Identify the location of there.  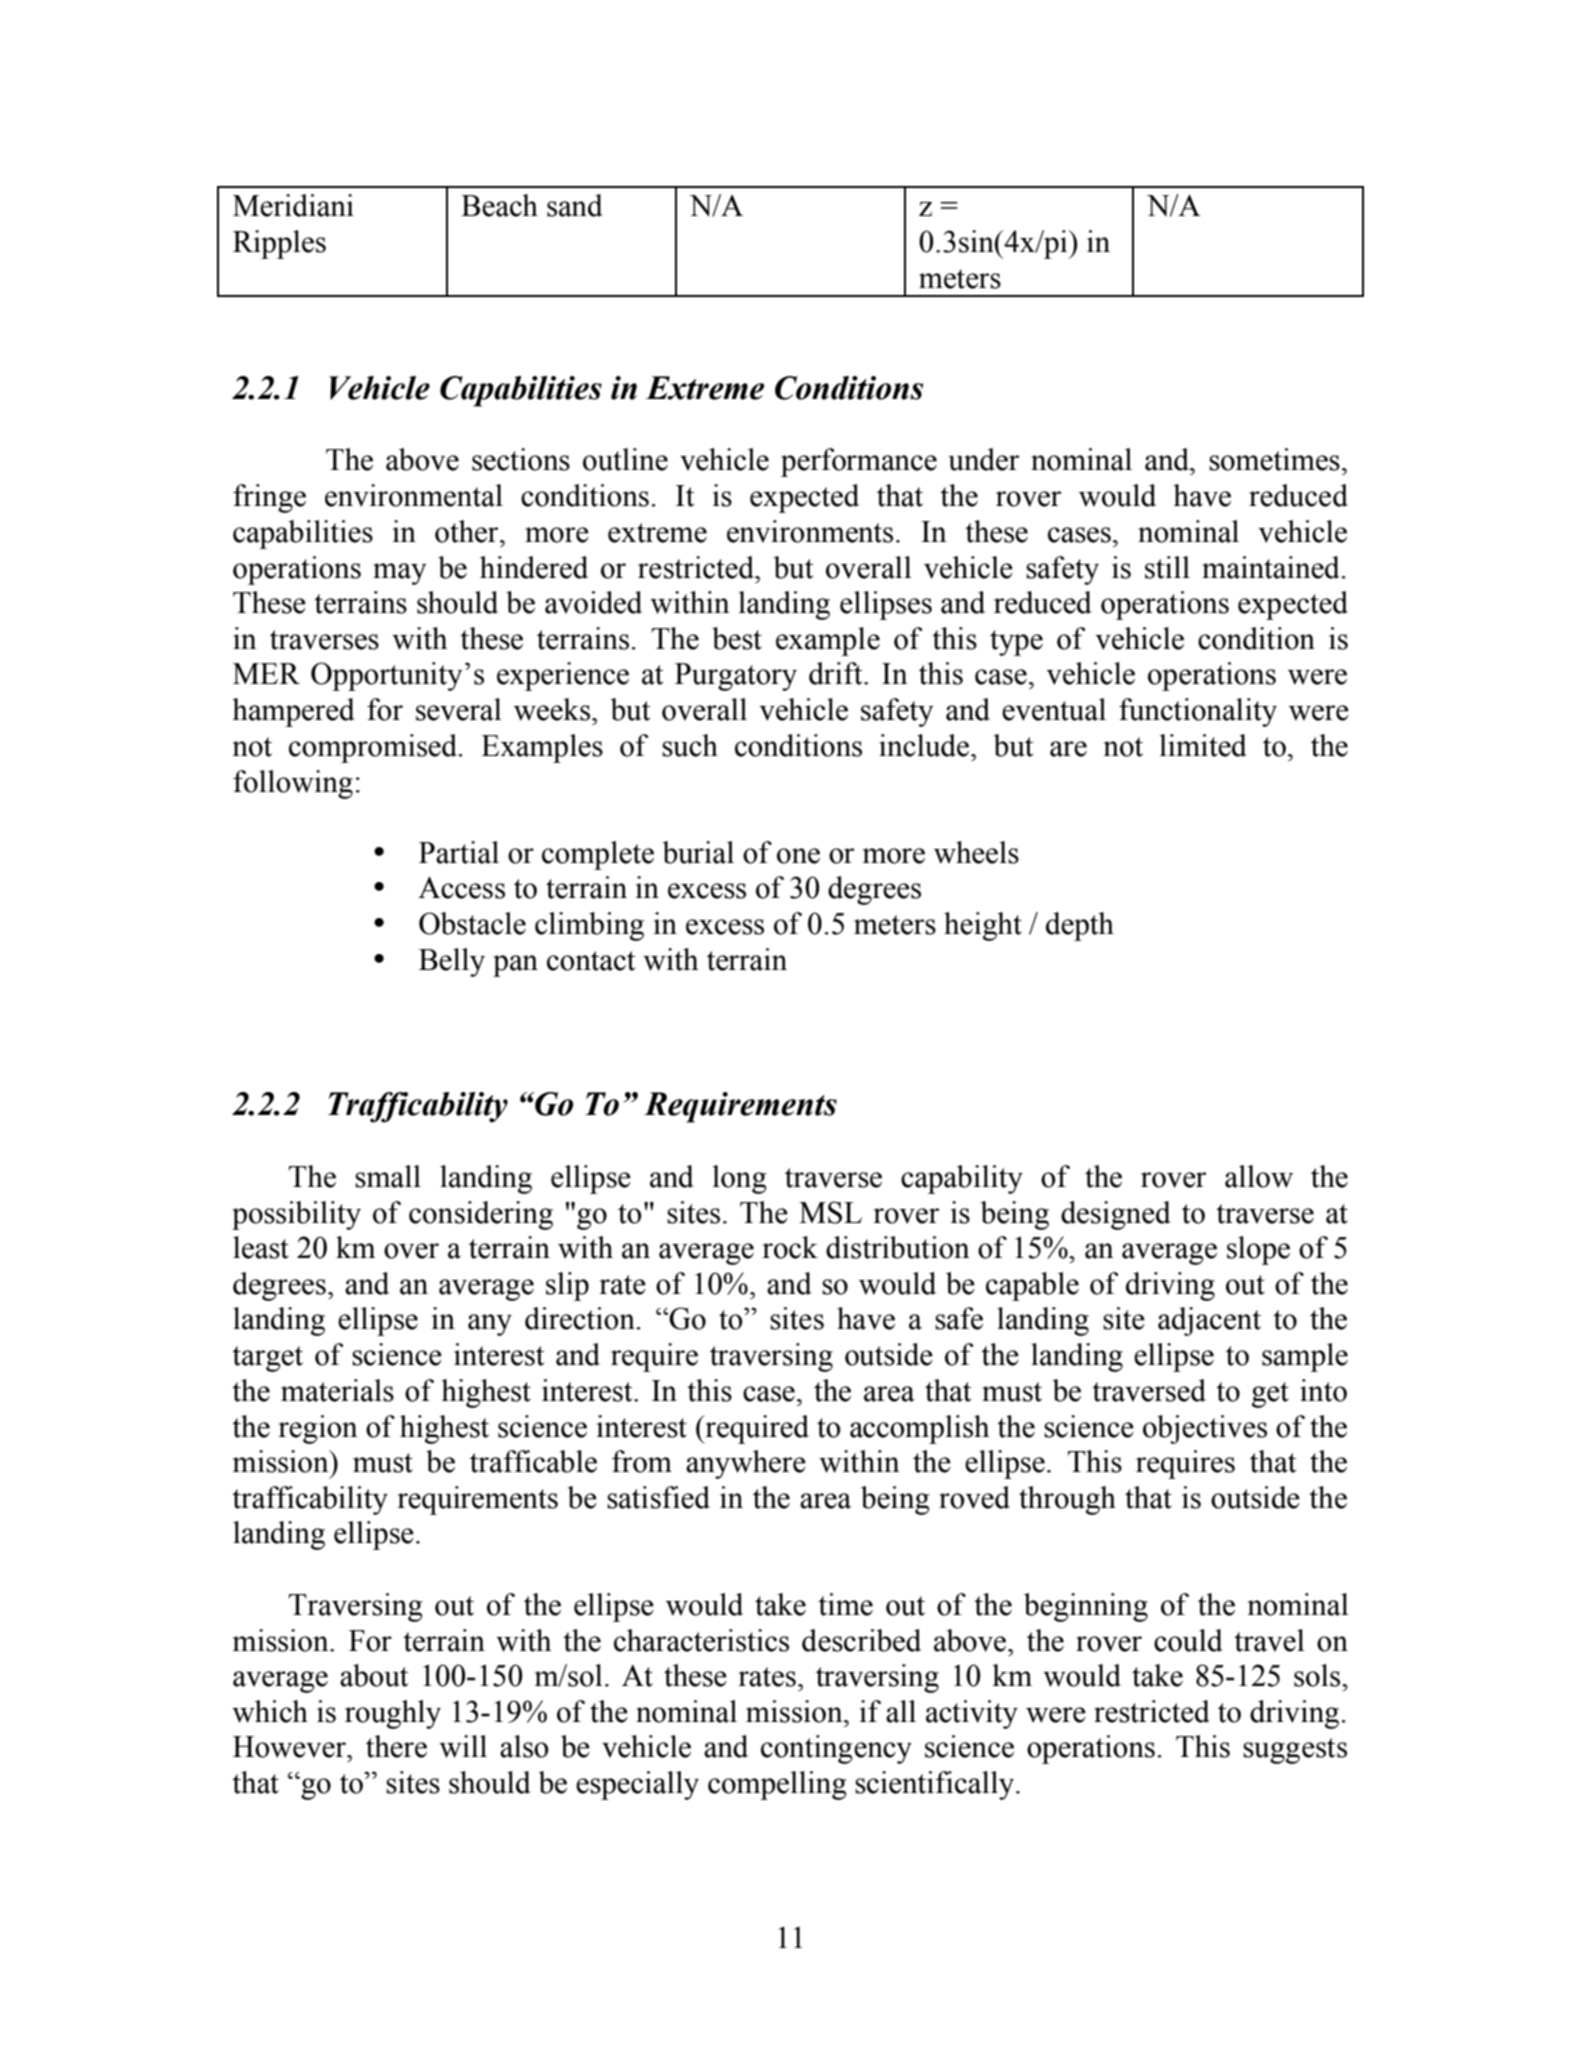
(396, 1746).
